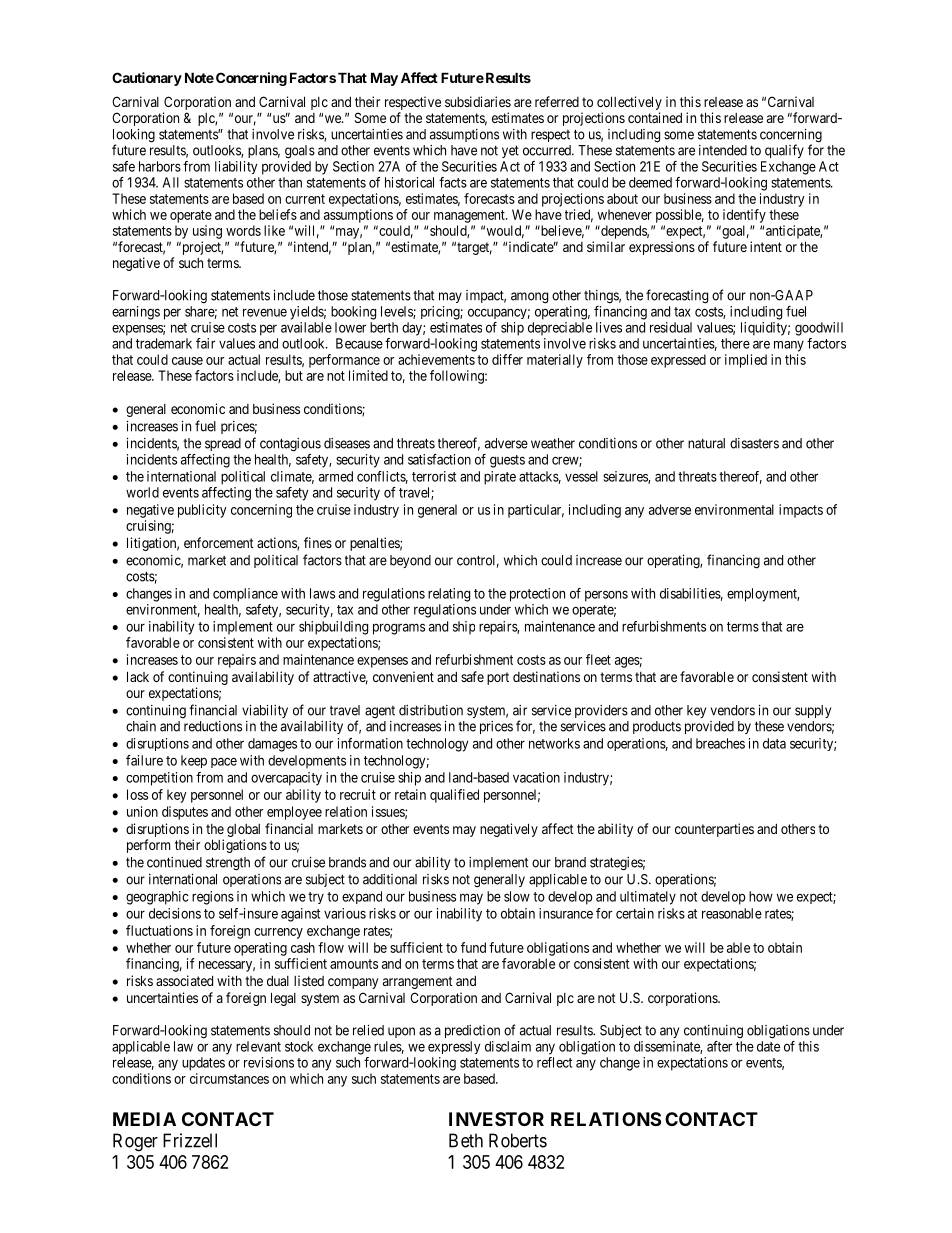  Describe the element at coordinates (229, 1078) in the page. I see `circumstances` at that location.
